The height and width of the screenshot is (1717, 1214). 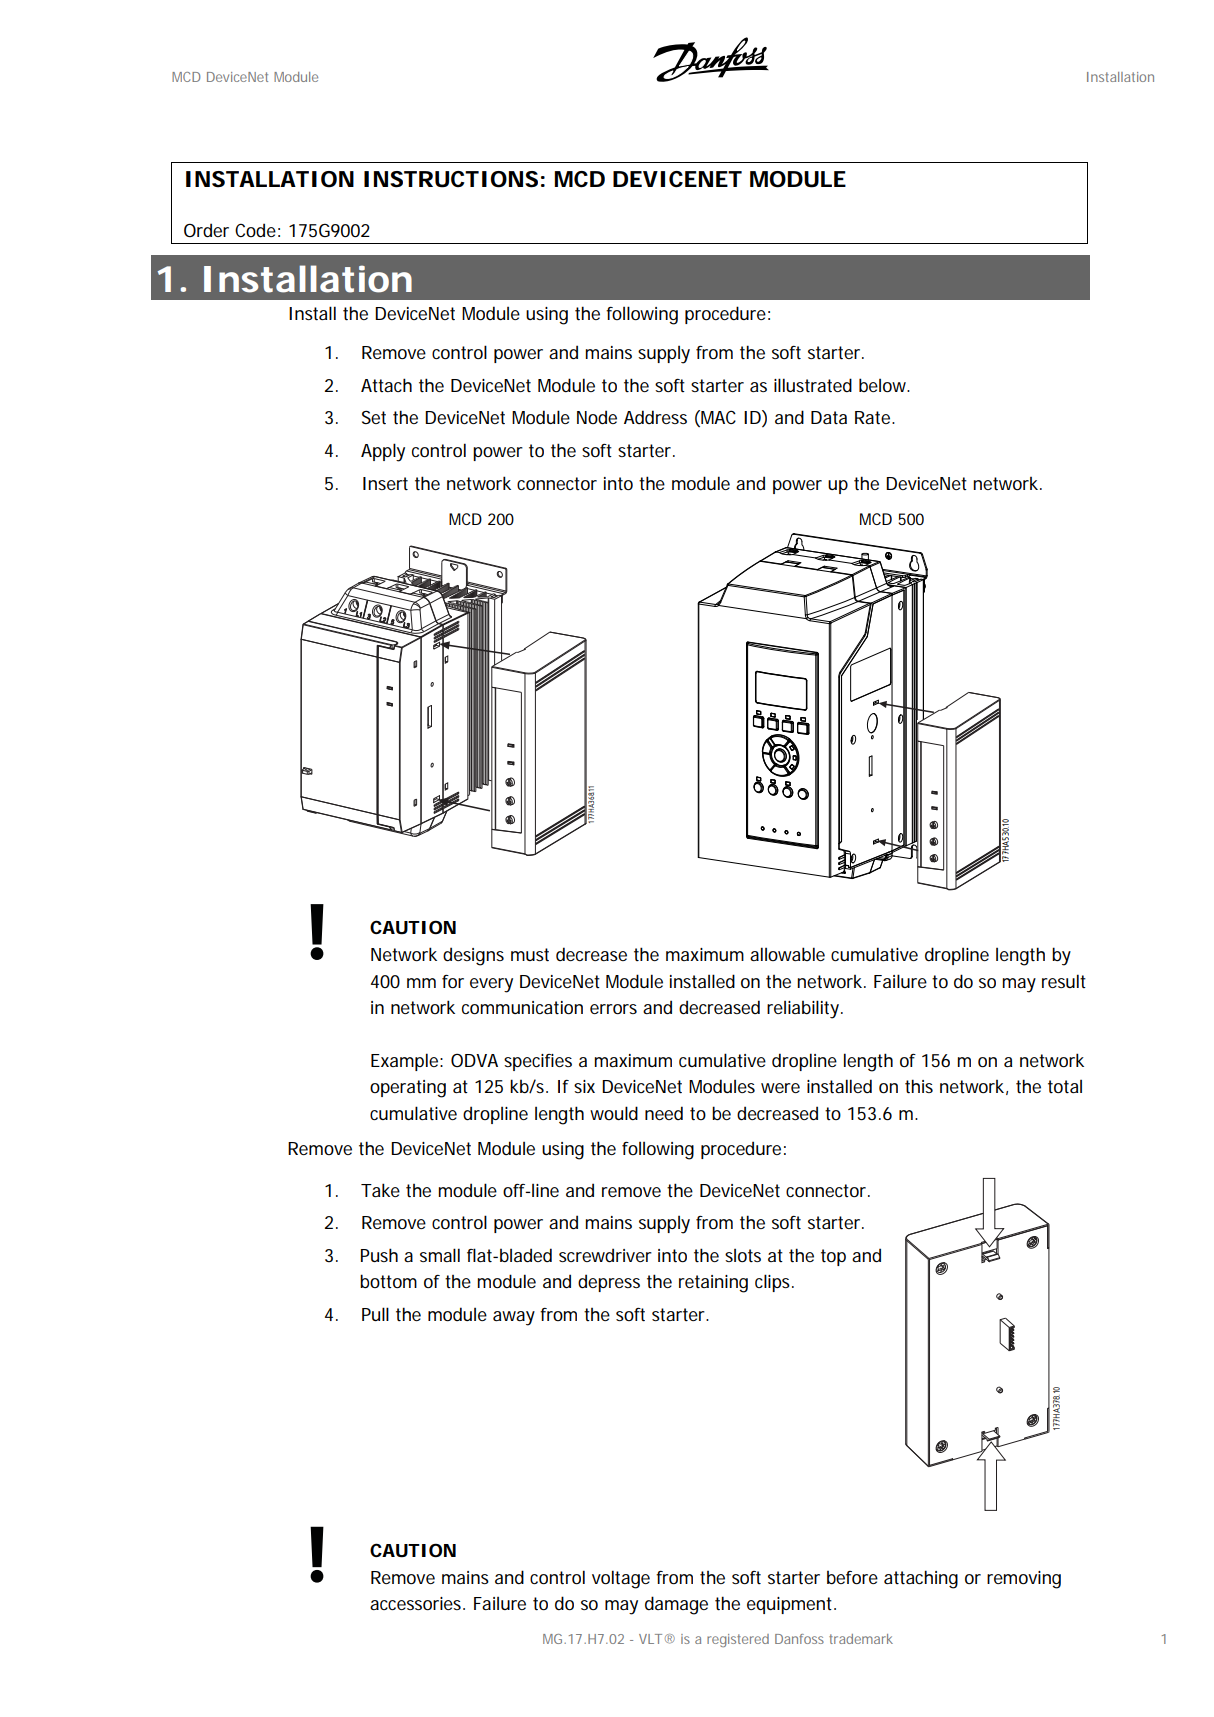 I want to click on Data, so click(x=829, y=417).
